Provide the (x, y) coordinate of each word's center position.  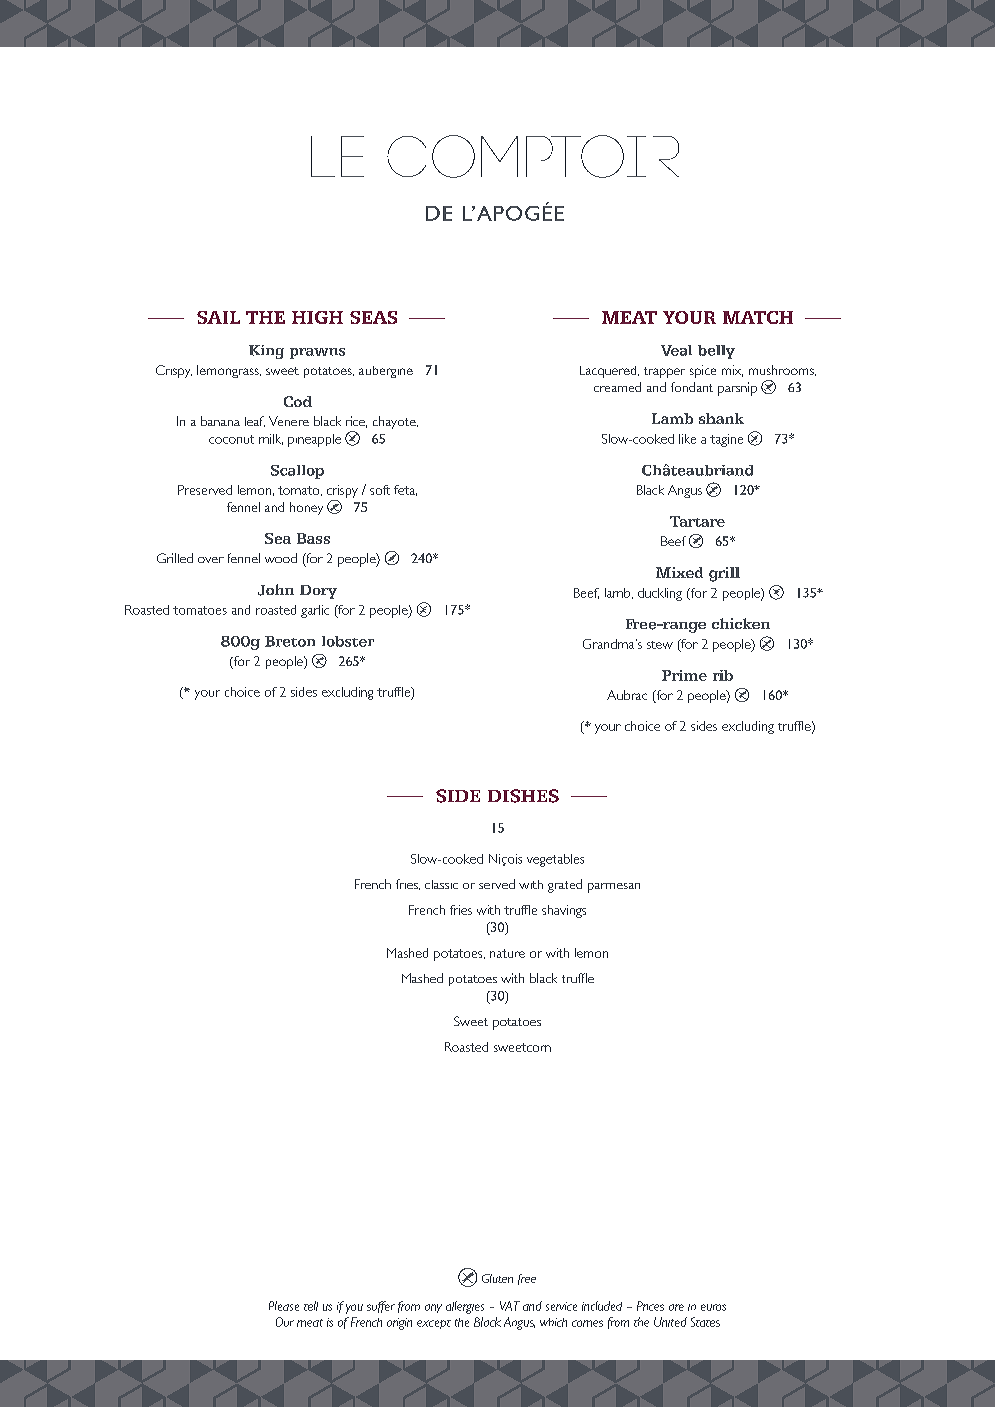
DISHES (523, 796)
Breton (290, 641)
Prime (684, 675)
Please (284, 1306)
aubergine (386, 372)
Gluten (497, 1278)
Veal (676, 350)
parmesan (614, 888)
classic (441, 884)
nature (507, 953)
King (266, 352)
